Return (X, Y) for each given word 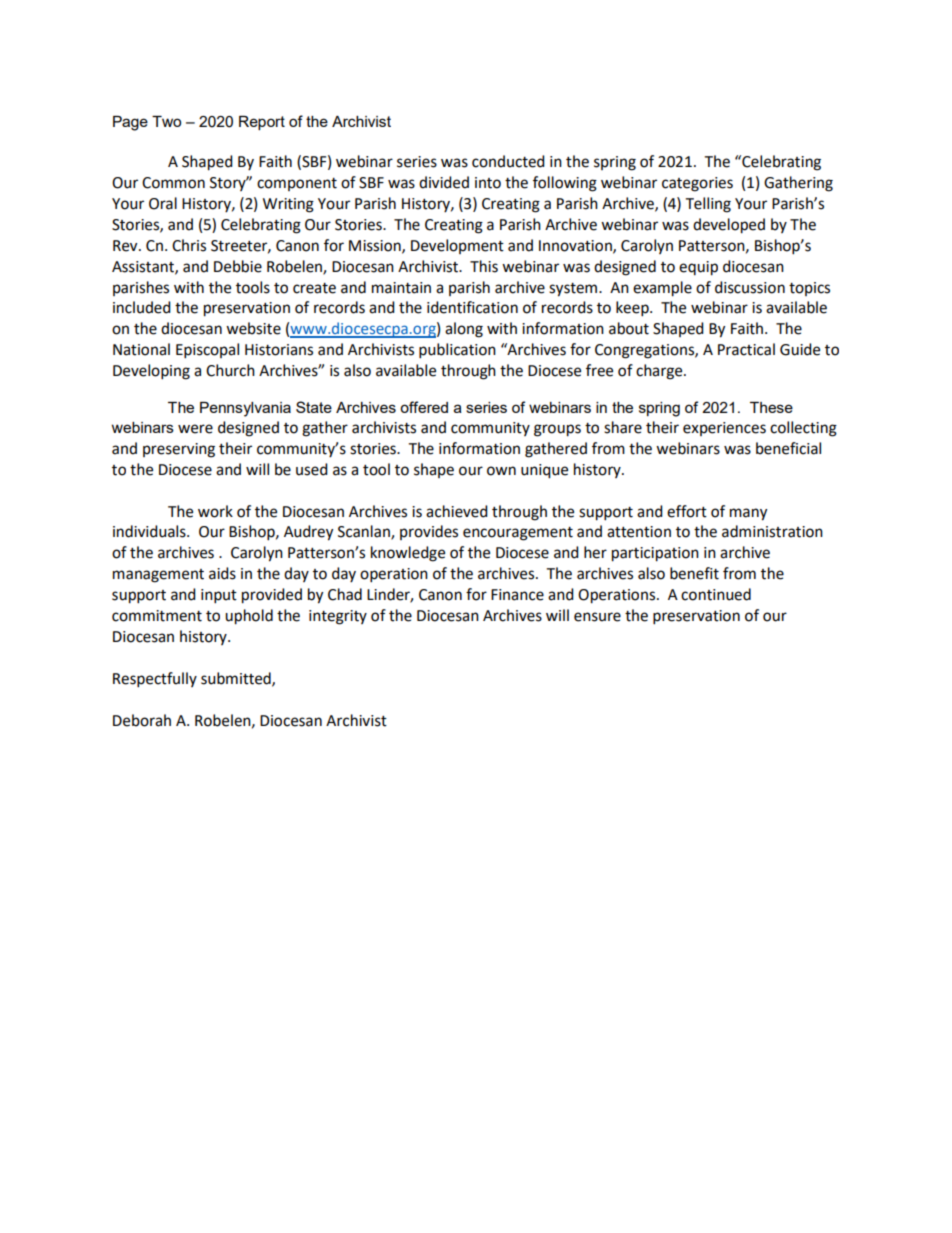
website (253, 328)
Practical (746, 349)
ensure (597, 617)
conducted (508, 161)
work (215, 511)
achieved (457, 511)
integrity (338, 617)
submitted (237, 679)
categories (697, 184)
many (748, 514)
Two (166, 121)
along (464, 330)
